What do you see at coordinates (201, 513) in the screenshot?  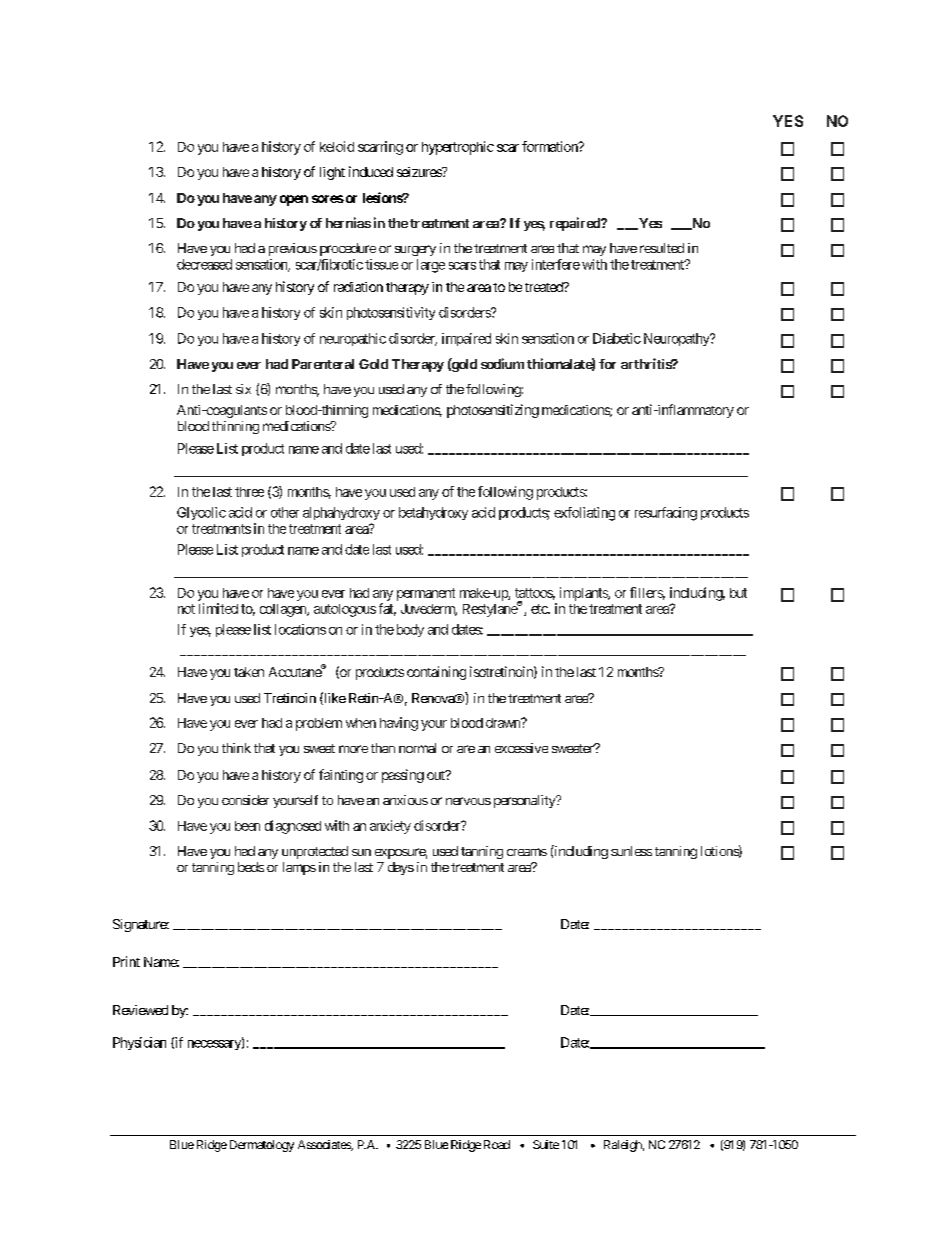 I see `Glycolic` at bounding box center [201, 513].
